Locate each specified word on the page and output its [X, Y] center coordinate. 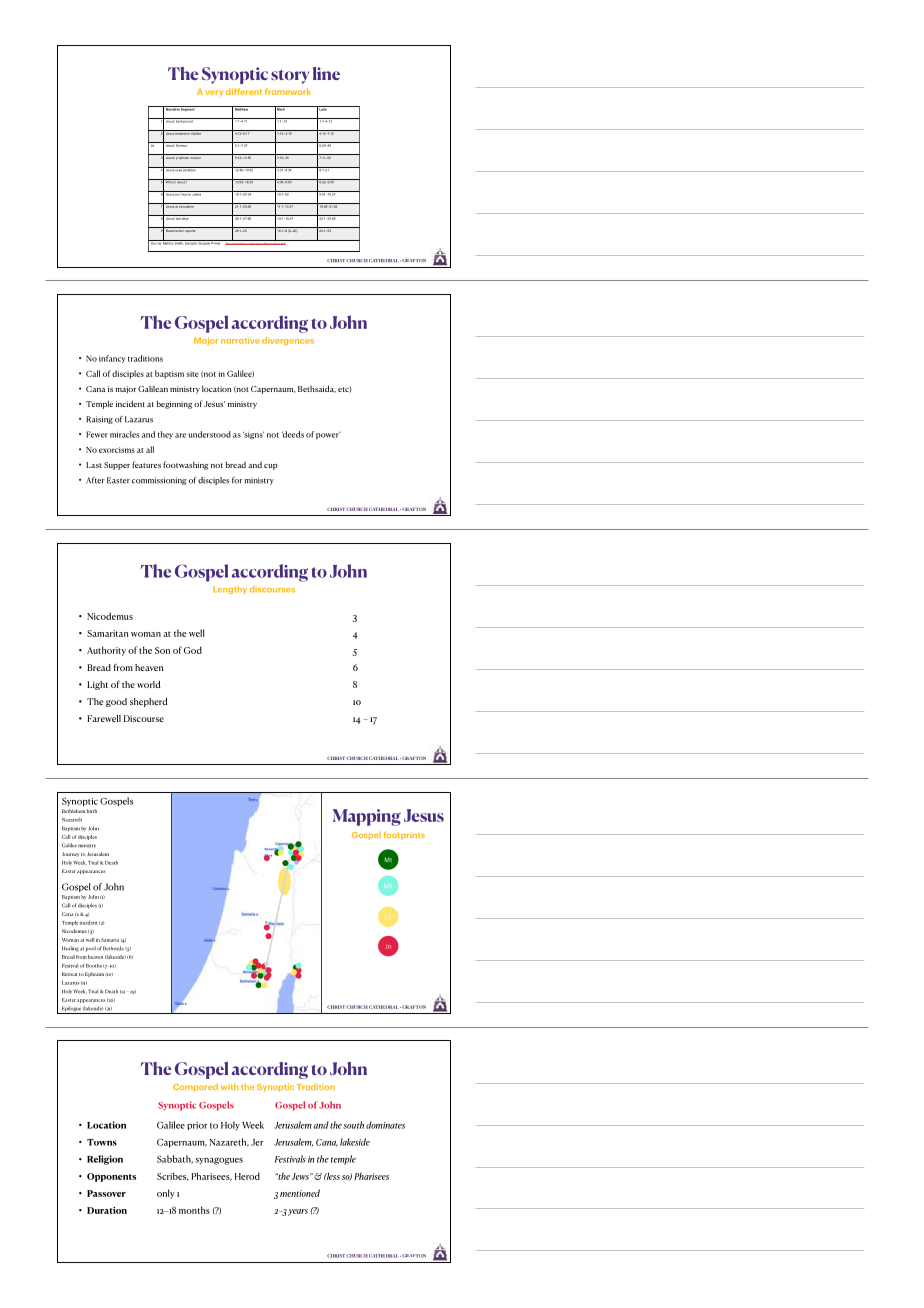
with [229, 1086]
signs [253, 435]
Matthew [241, 108]
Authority [106, 651]
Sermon [182, 144]
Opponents [111, 1177]
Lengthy [230, 590]
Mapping [367, 817]
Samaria [110, 940]
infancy [112, 359]
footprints [404, 835]
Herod [247, 1176]
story [290, 77]
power [328, 436]
